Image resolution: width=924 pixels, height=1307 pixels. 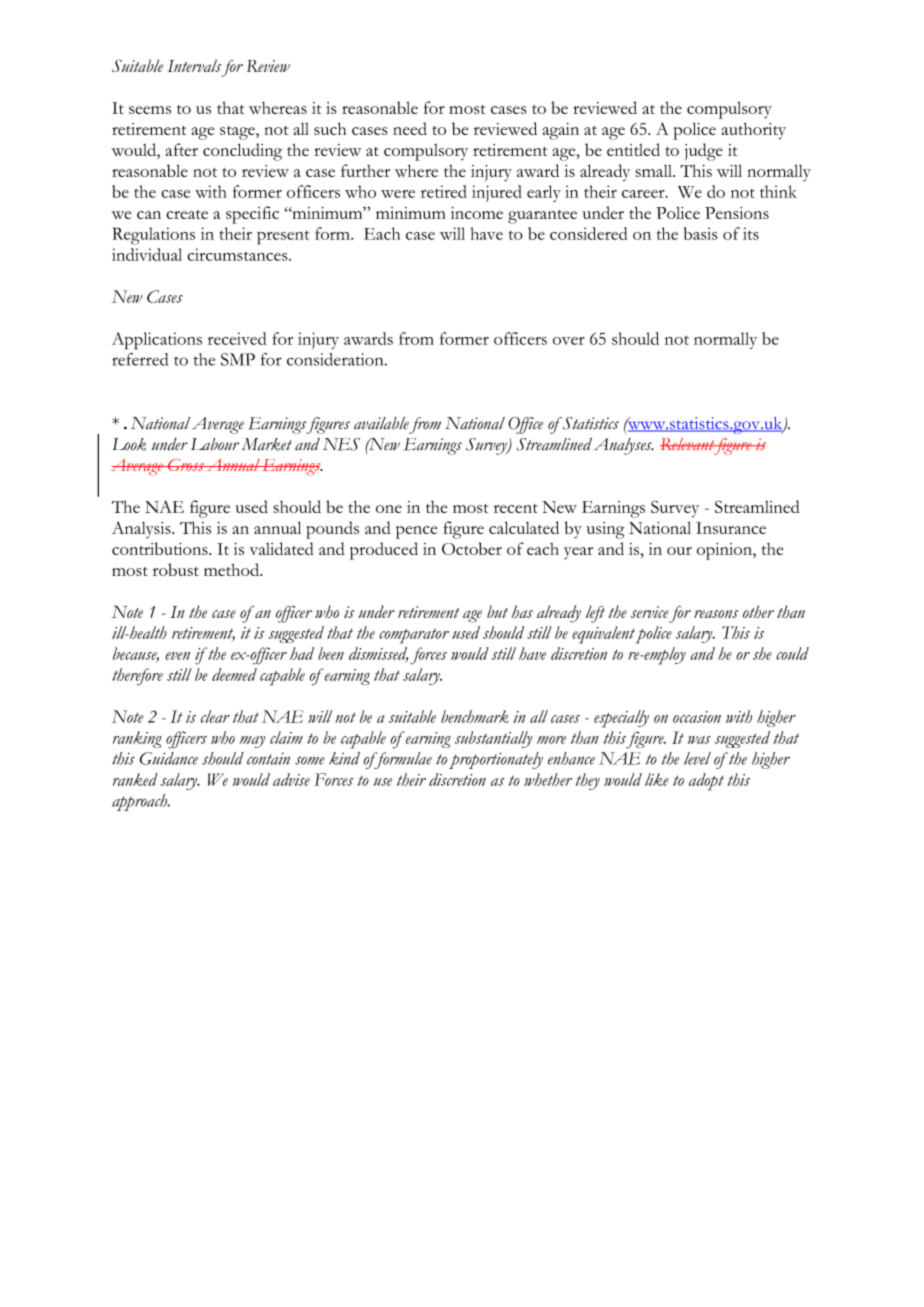 What do you see at coordinates (215, 444) in the screenshot?
I see `Labour` at bounding box center [215, 444].
